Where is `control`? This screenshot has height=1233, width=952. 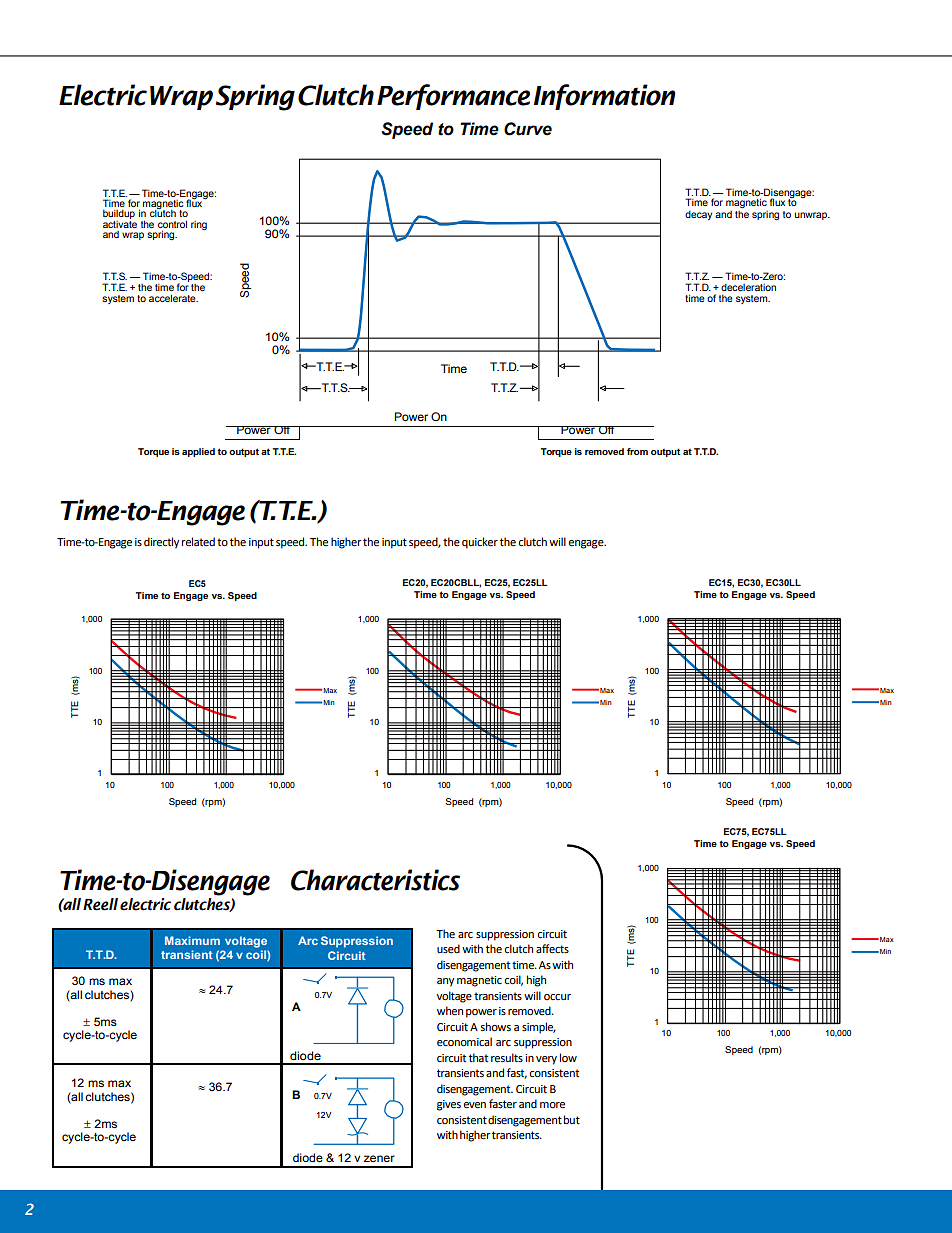
control is located at coordinates (172, 224).
